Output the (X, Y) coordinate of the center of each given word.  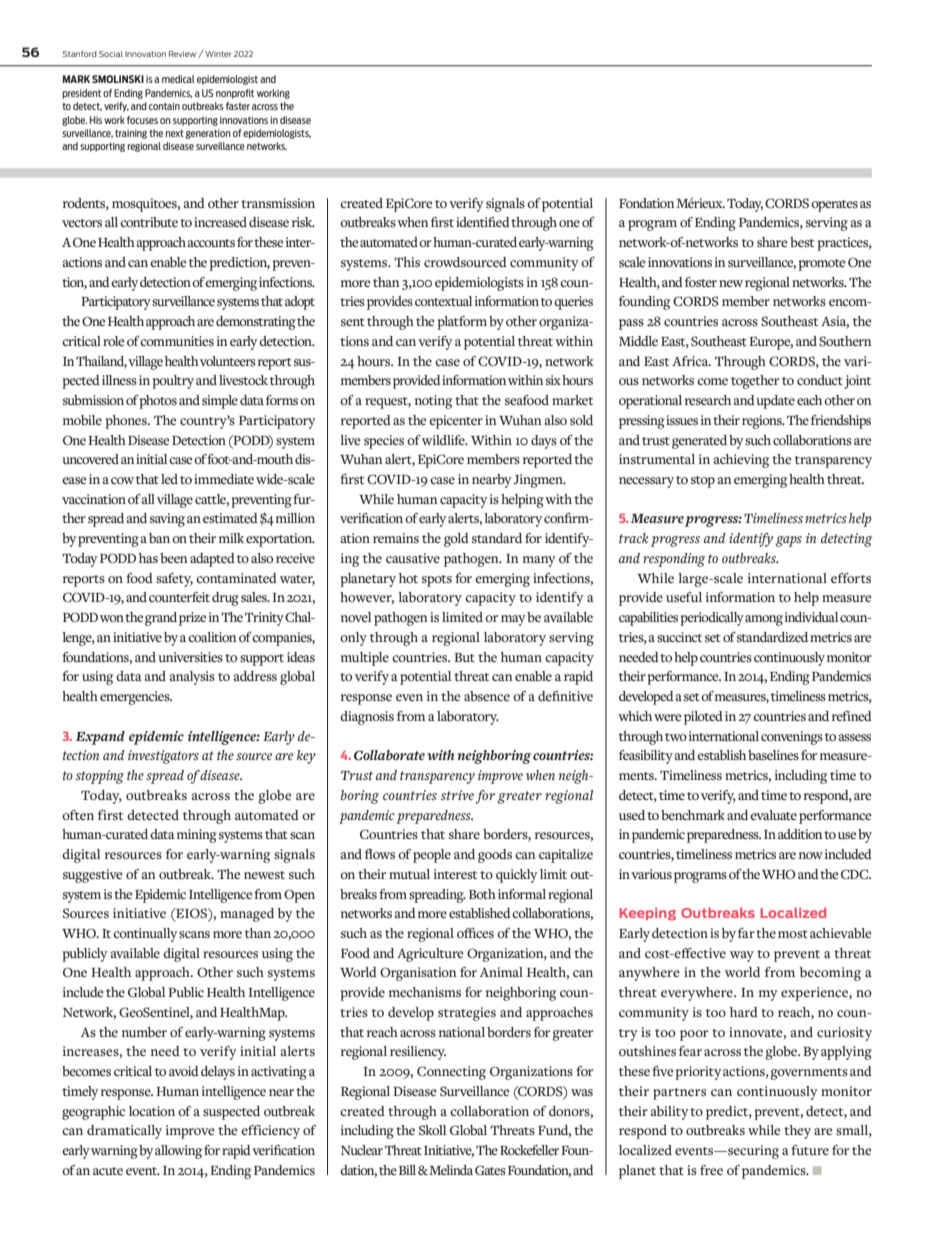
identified (483, 222)
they (797, 1132)
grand (161, 619)
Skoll (432, 1130)
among (764, 620)
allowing (178, 1152)
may (513, 620)
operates (834, 206)
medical (178, 79)
